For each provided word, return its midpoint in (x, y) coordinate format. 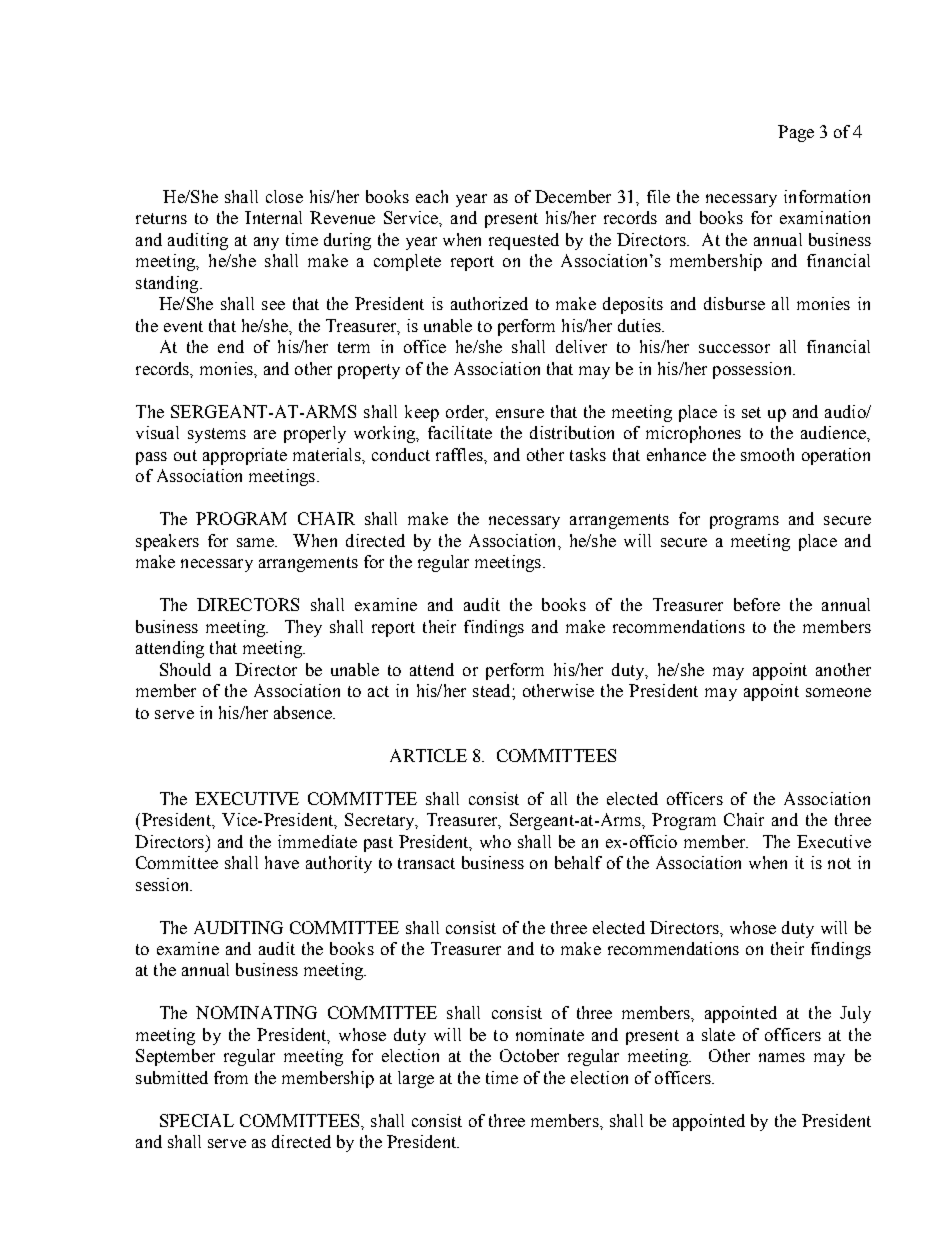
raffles (460, 454)
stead (493, 690)
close (284, 196)
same (256, 542)
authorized (489, 303)
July (855, 1014)
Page (796, 133)
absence (304, 712)
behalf (578, 862)
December (573, 196)
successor (734, 348)
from (231, 1077)
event (183, 326)
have (282, 862)
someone (838, 692)
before (757, 604)
